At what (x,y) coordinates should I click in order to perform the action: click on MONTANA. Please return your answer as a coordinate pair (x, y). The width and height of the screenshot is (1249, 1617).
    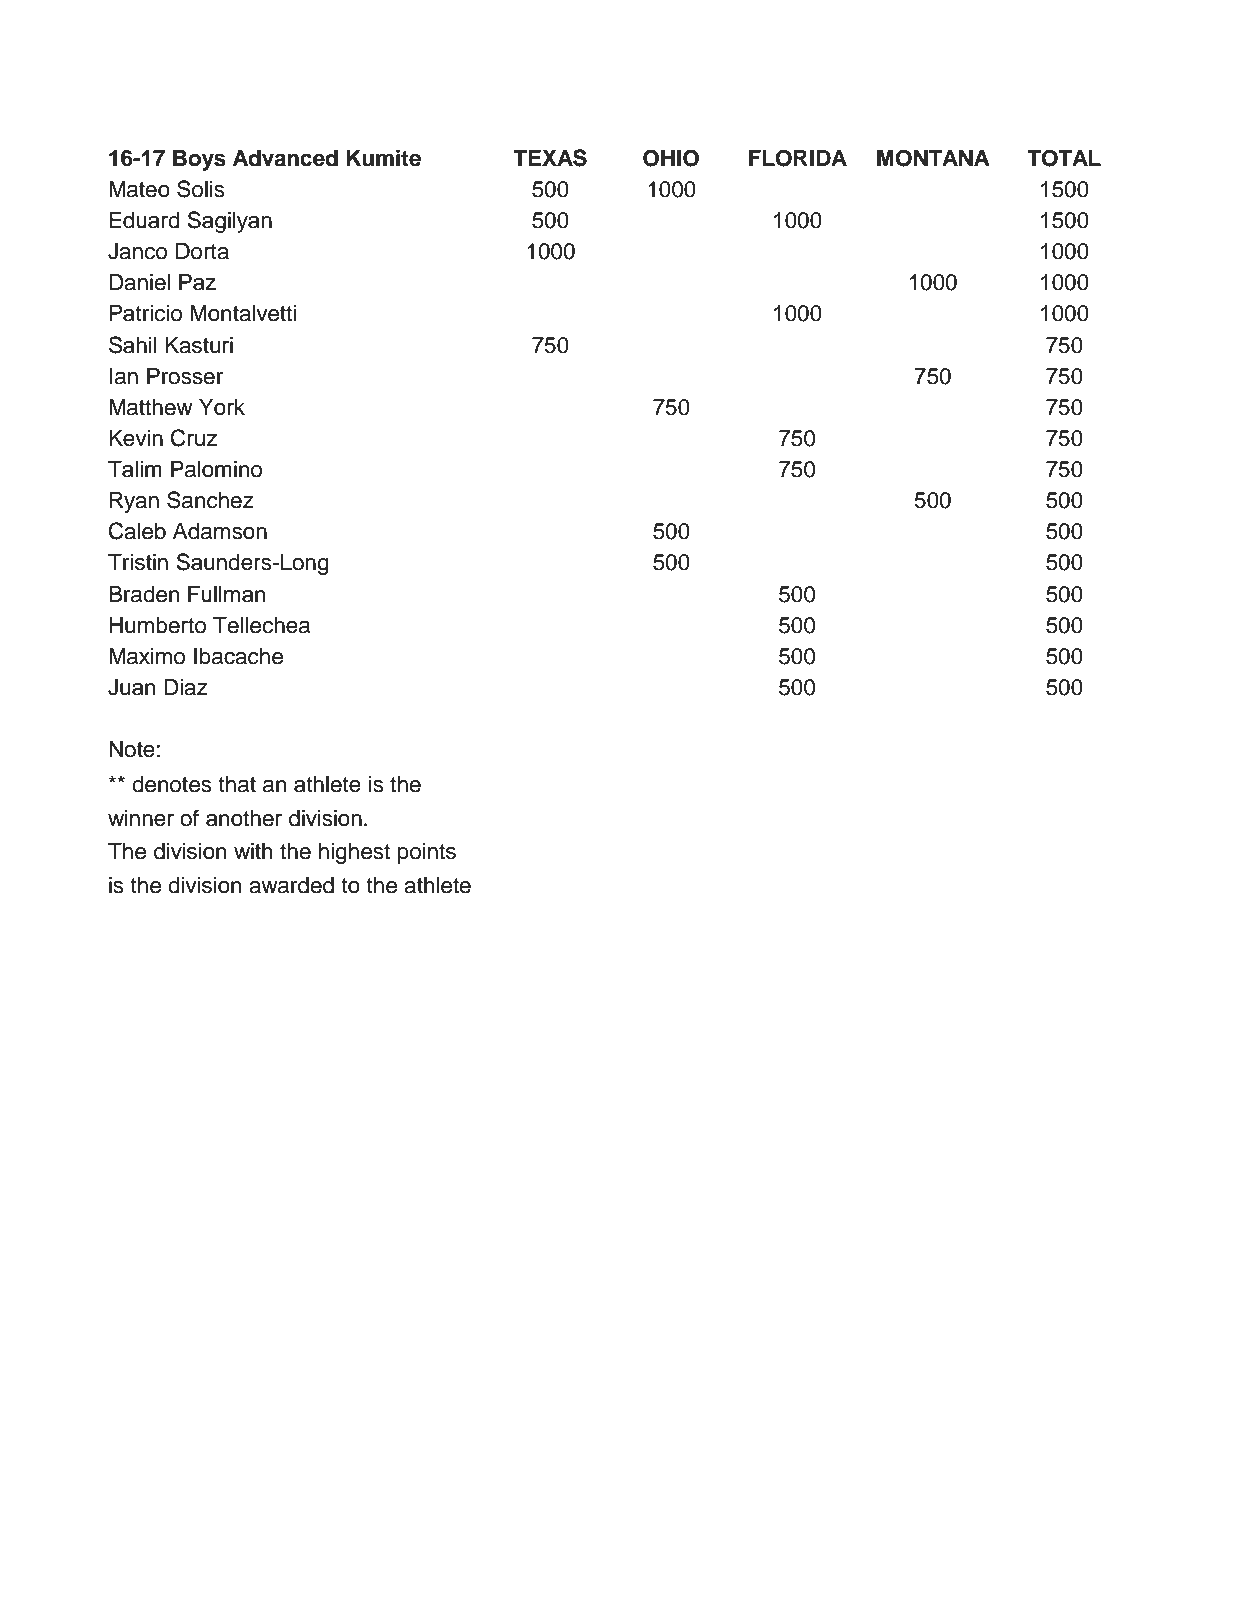
    Looking at the image, I should click on (933, 158).
